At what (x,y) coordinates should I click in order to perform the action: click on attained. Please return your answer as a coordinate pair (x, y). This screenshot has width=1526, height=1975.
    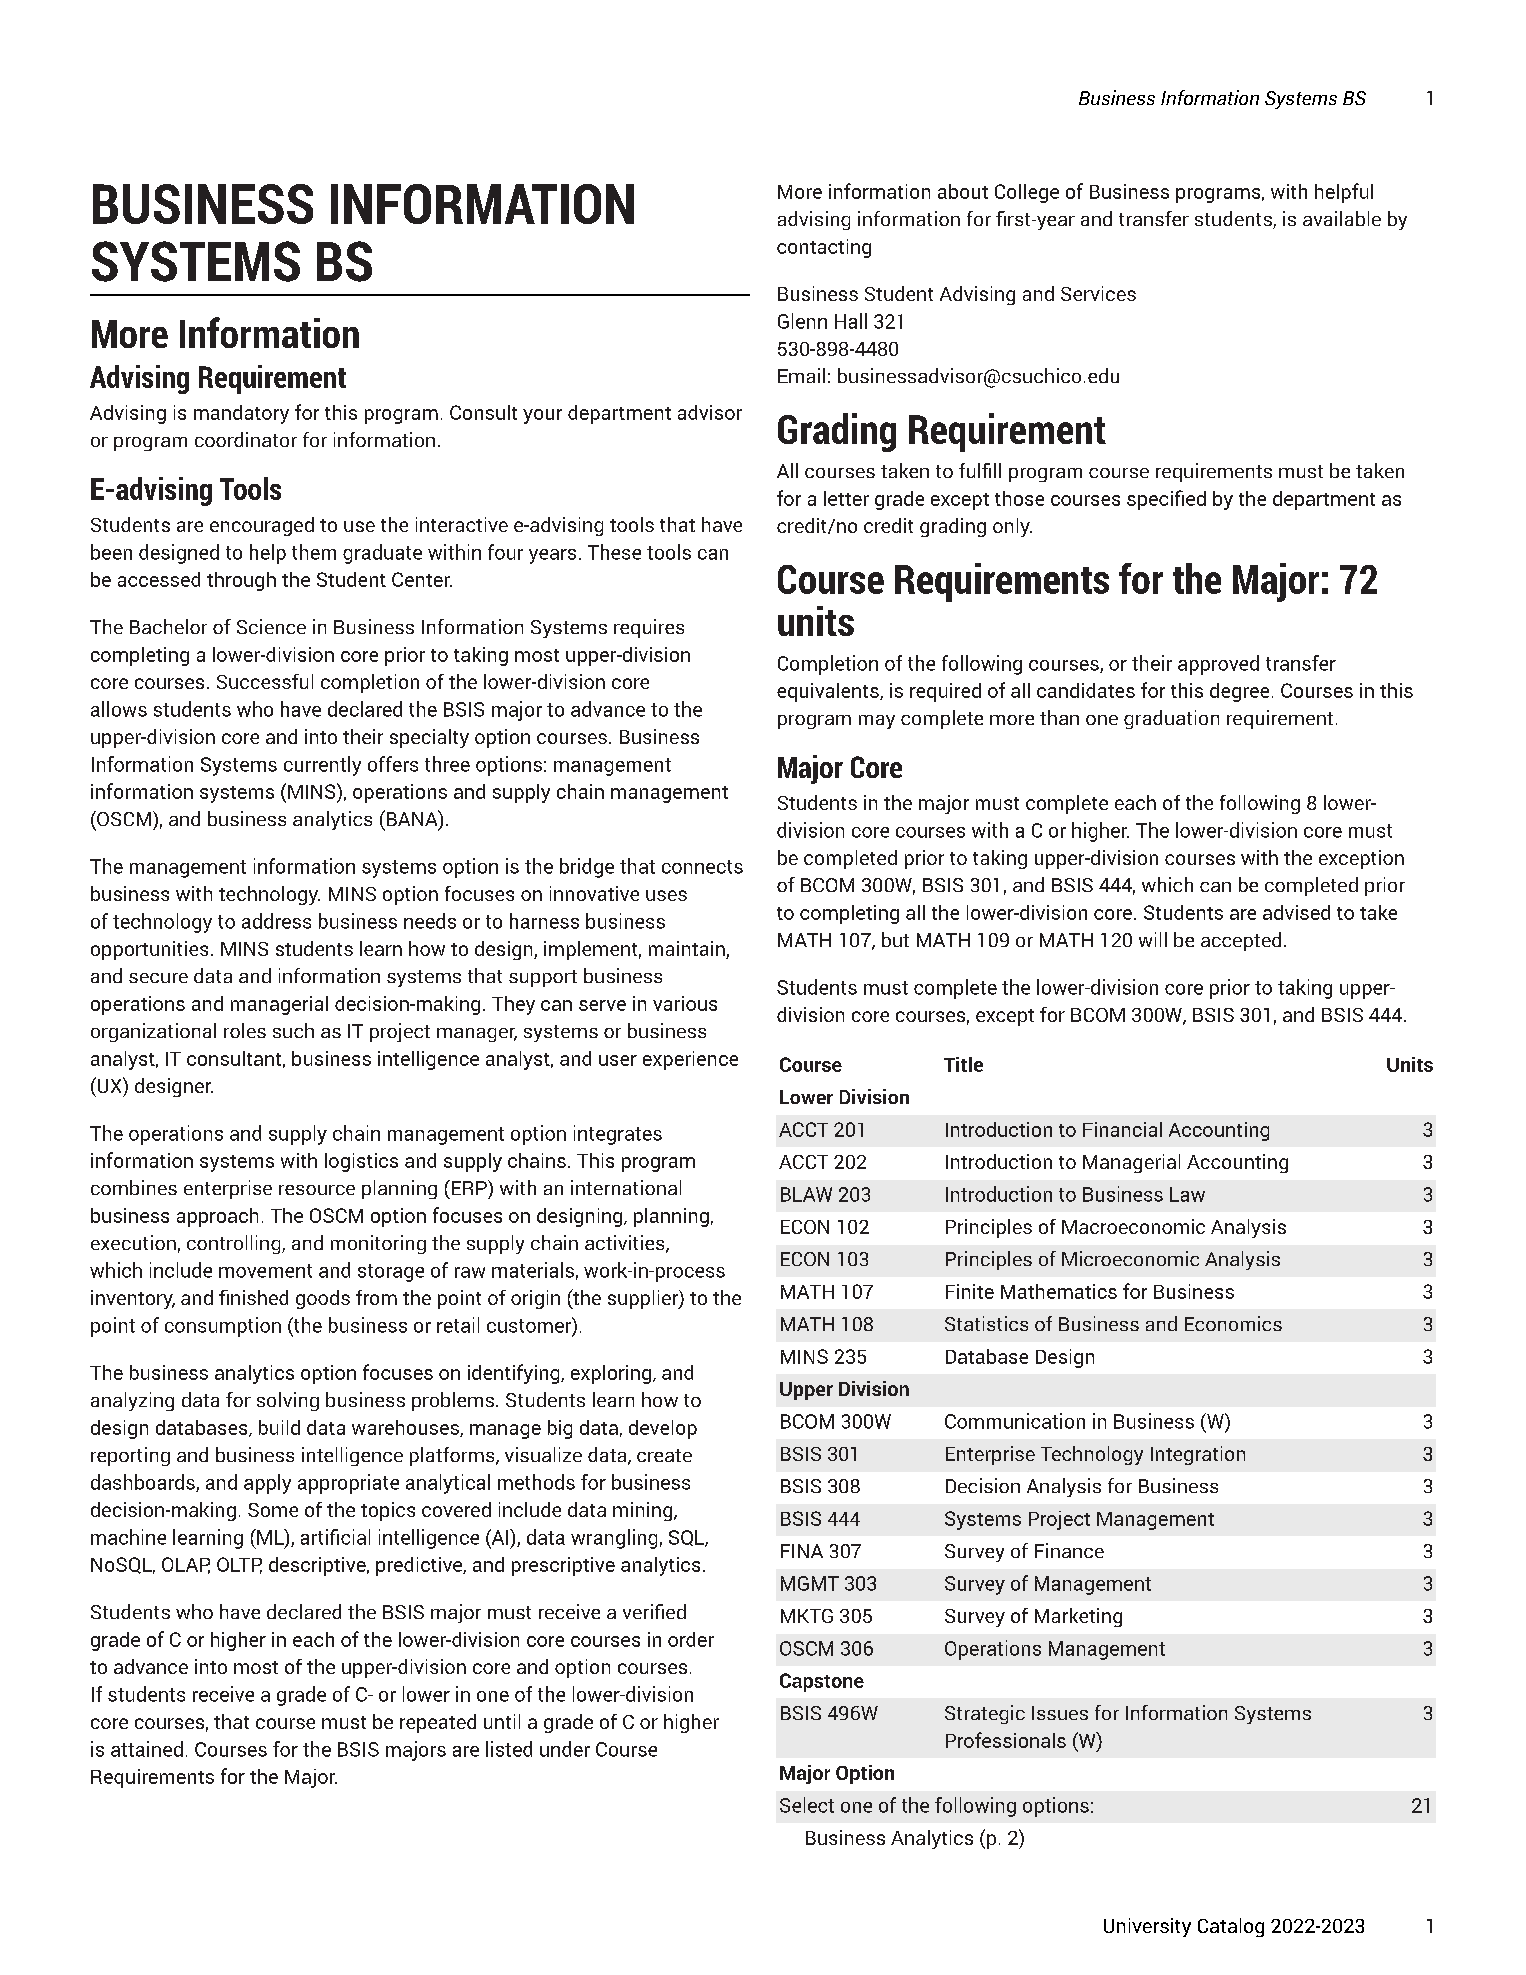
    Looking at the image, I should click on (147, 1749).
